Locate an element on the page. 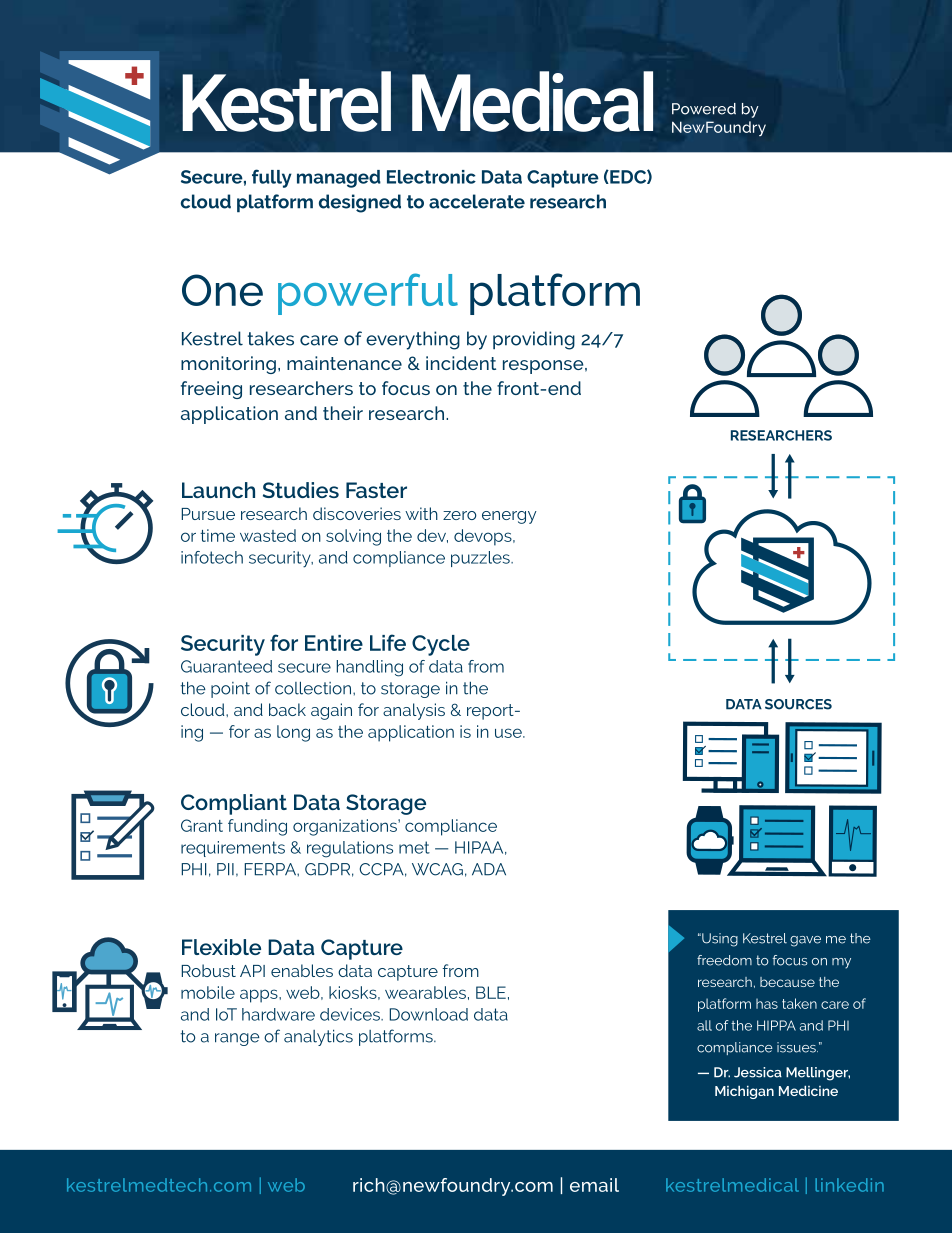  fully is located at coordinates (272, 178).
